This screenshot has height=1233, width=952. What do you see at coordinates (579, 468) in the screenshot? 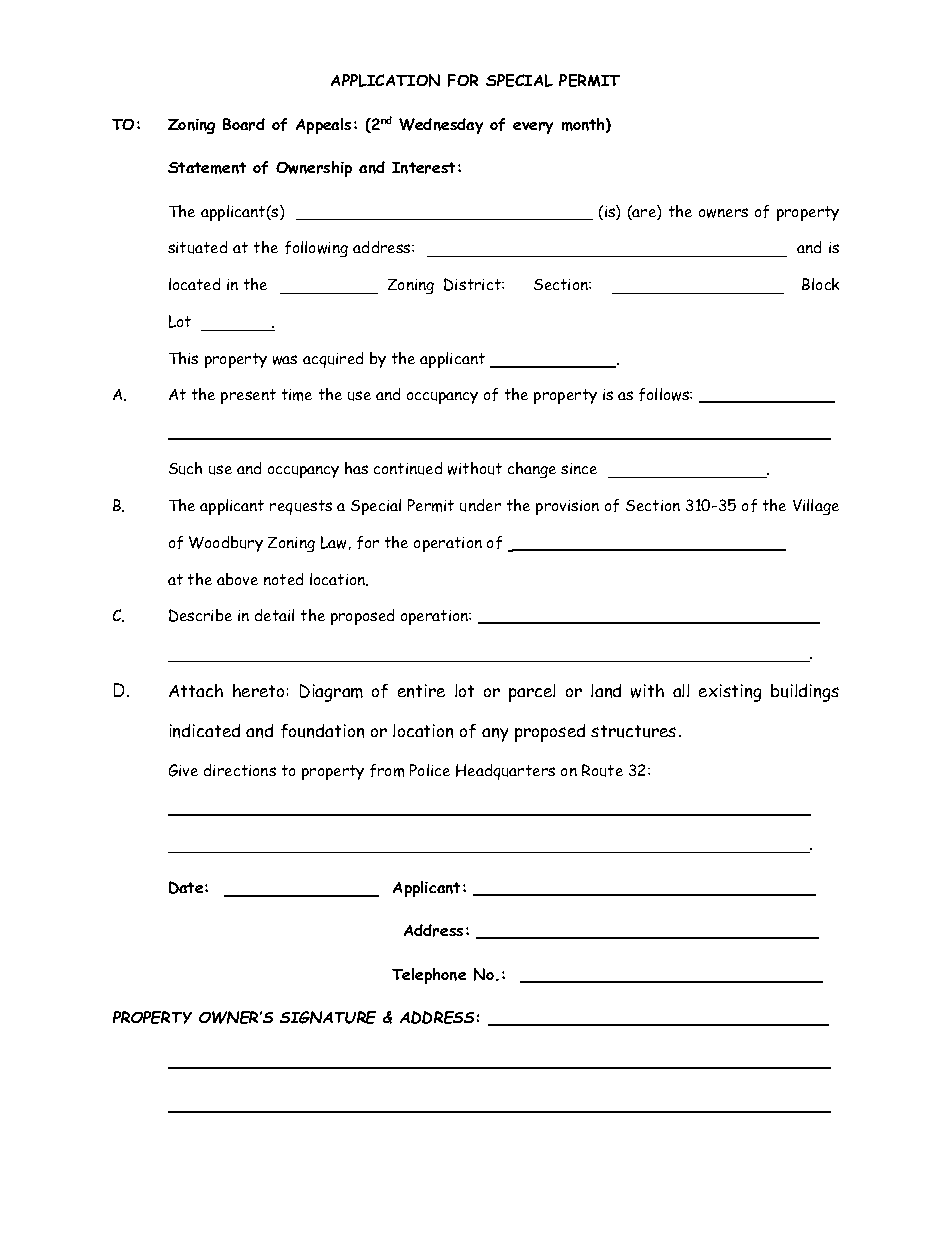
I see `since` at bounding box center [579, 468].
